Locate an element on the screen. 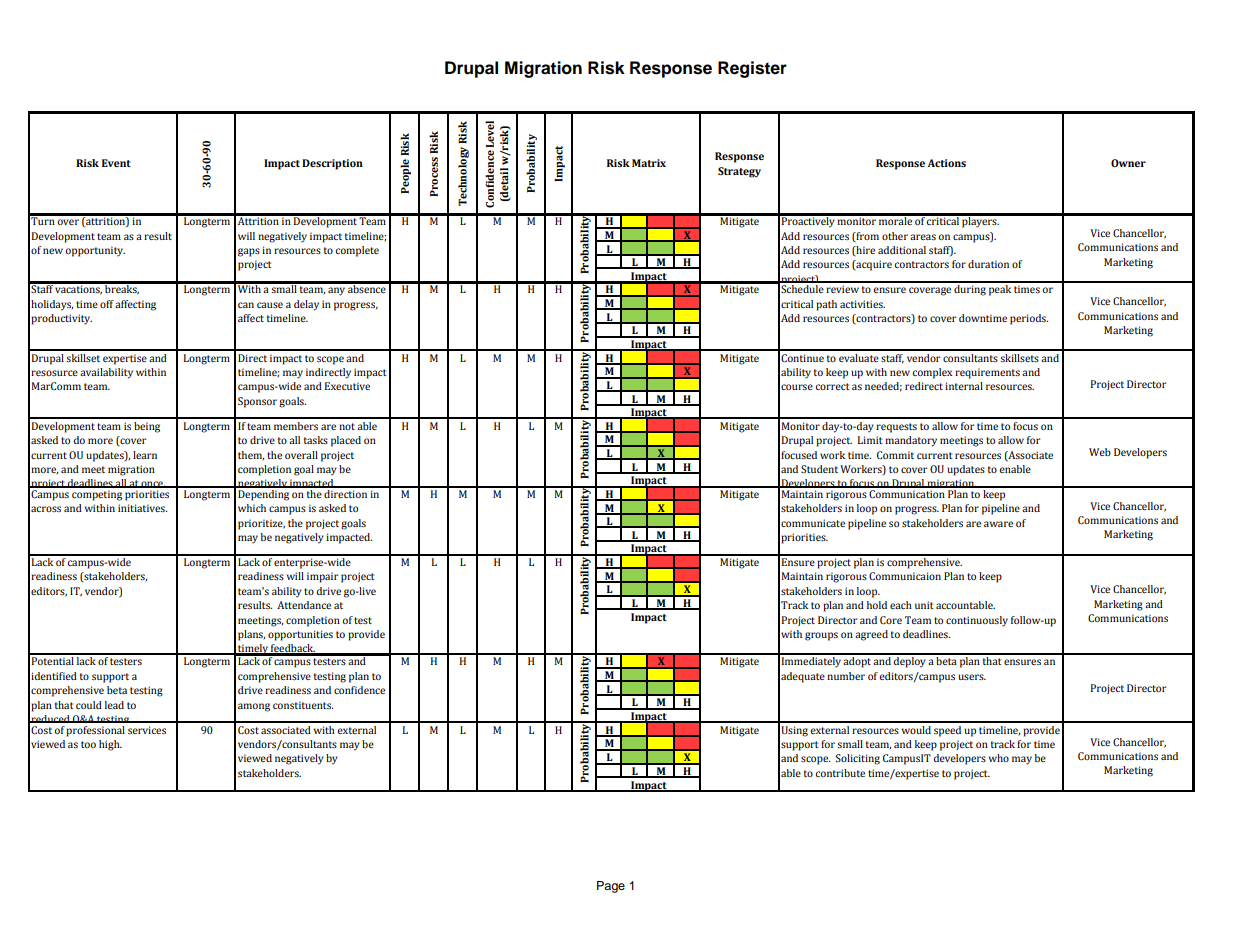  them is located at coordinates (251, 456).
